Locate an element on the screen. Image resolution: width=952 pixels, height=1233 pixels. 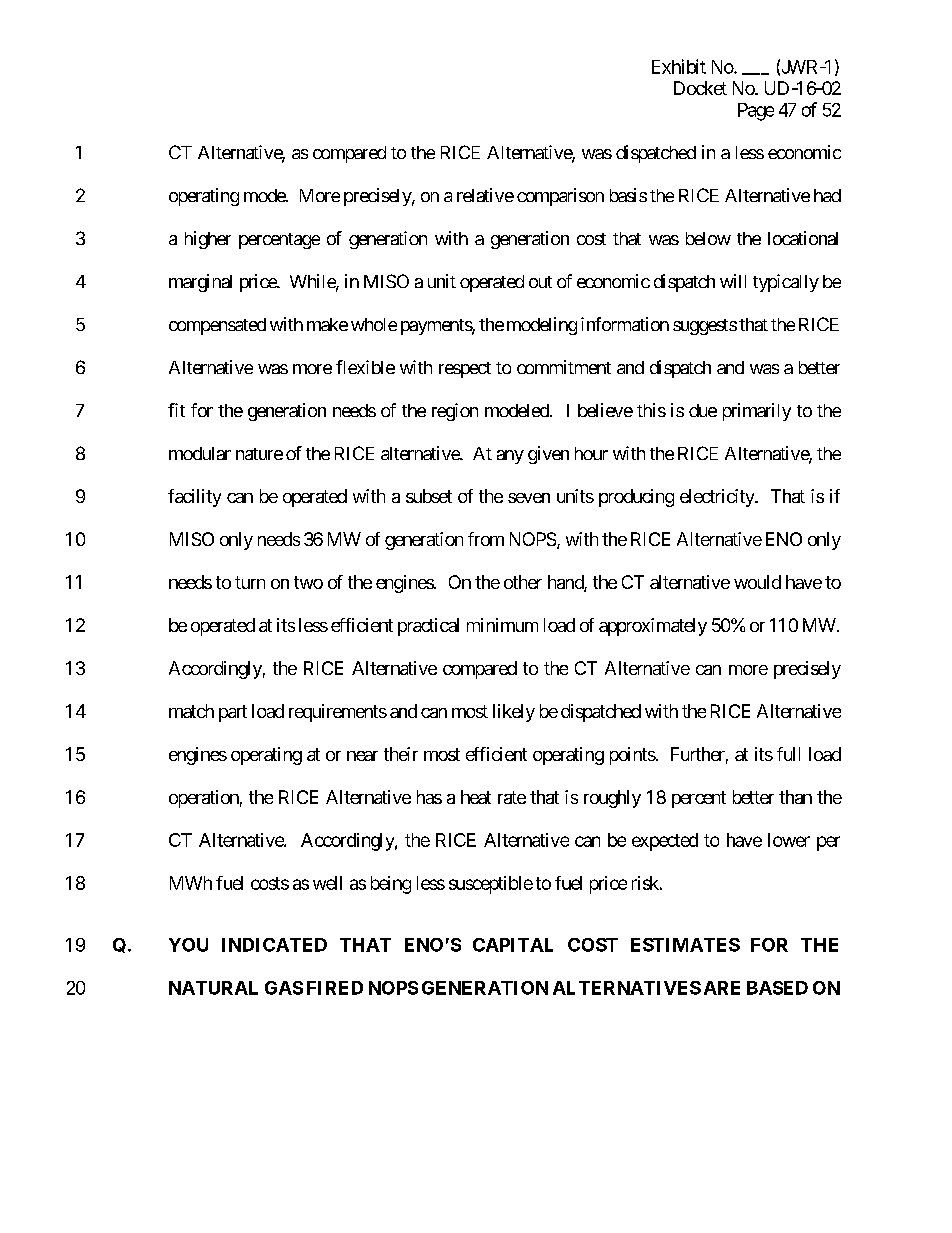
INDICATED is located at coordinates (274, 945).
